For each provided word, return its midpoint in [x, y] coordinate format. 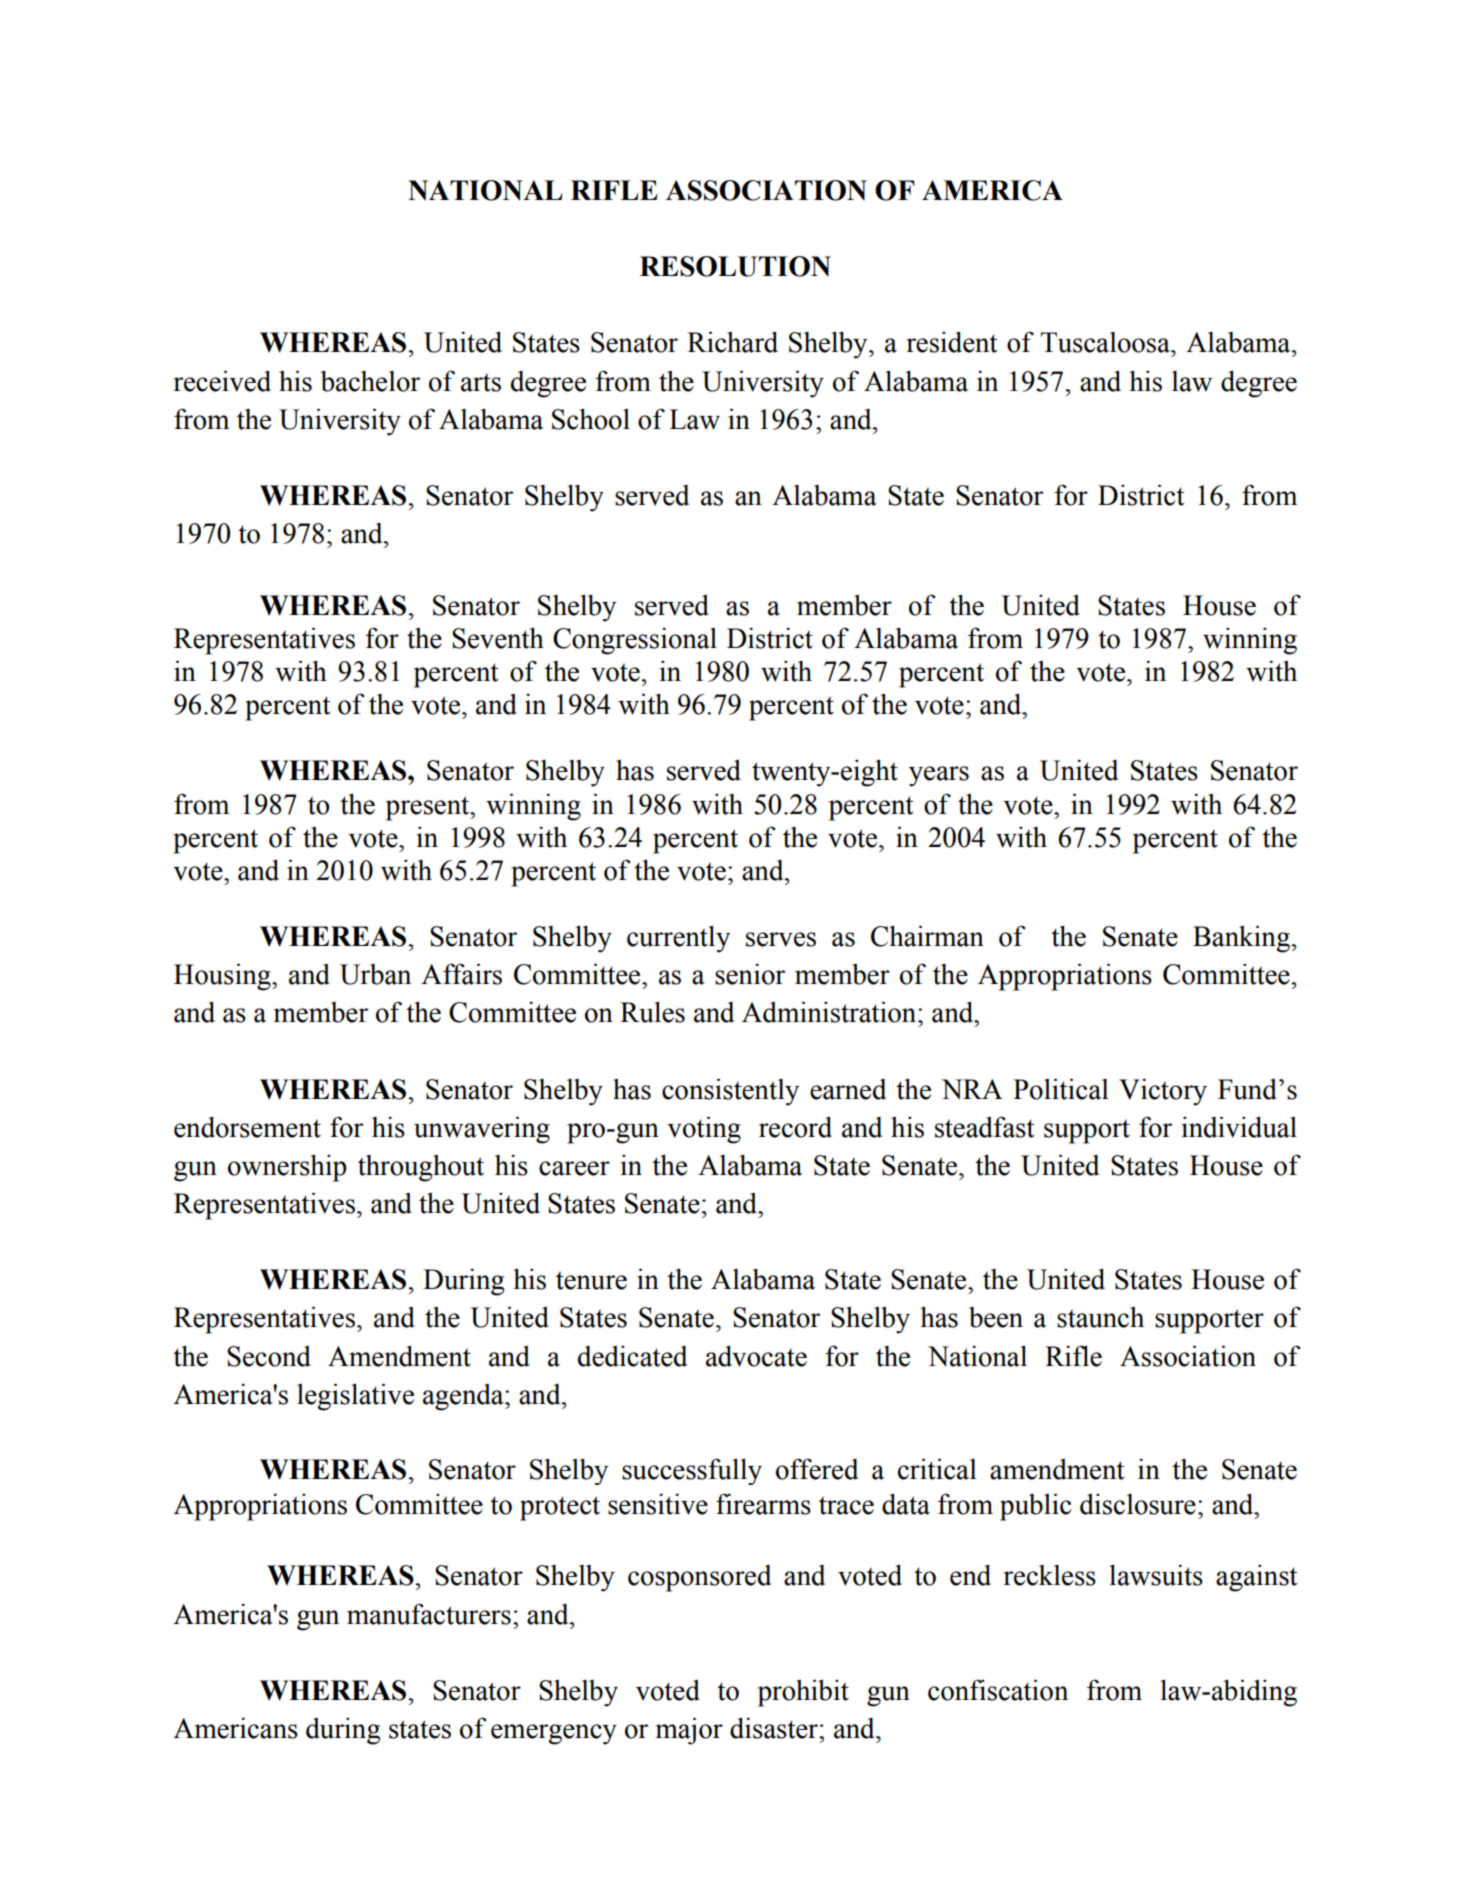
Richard [732, 342]
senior [750, 974]
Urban [375, 974]
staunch [1100, 1317]
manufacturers [429, 1614]
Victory [1163, 1092]
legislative [355, 1397]
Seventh [498, 638]
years [939, 776]
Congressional [635, 641]
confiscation [998, 1690]
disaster [775, 1728]
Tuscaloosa [1106, 342]
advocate [756, 1356]
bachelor [370, 381]
